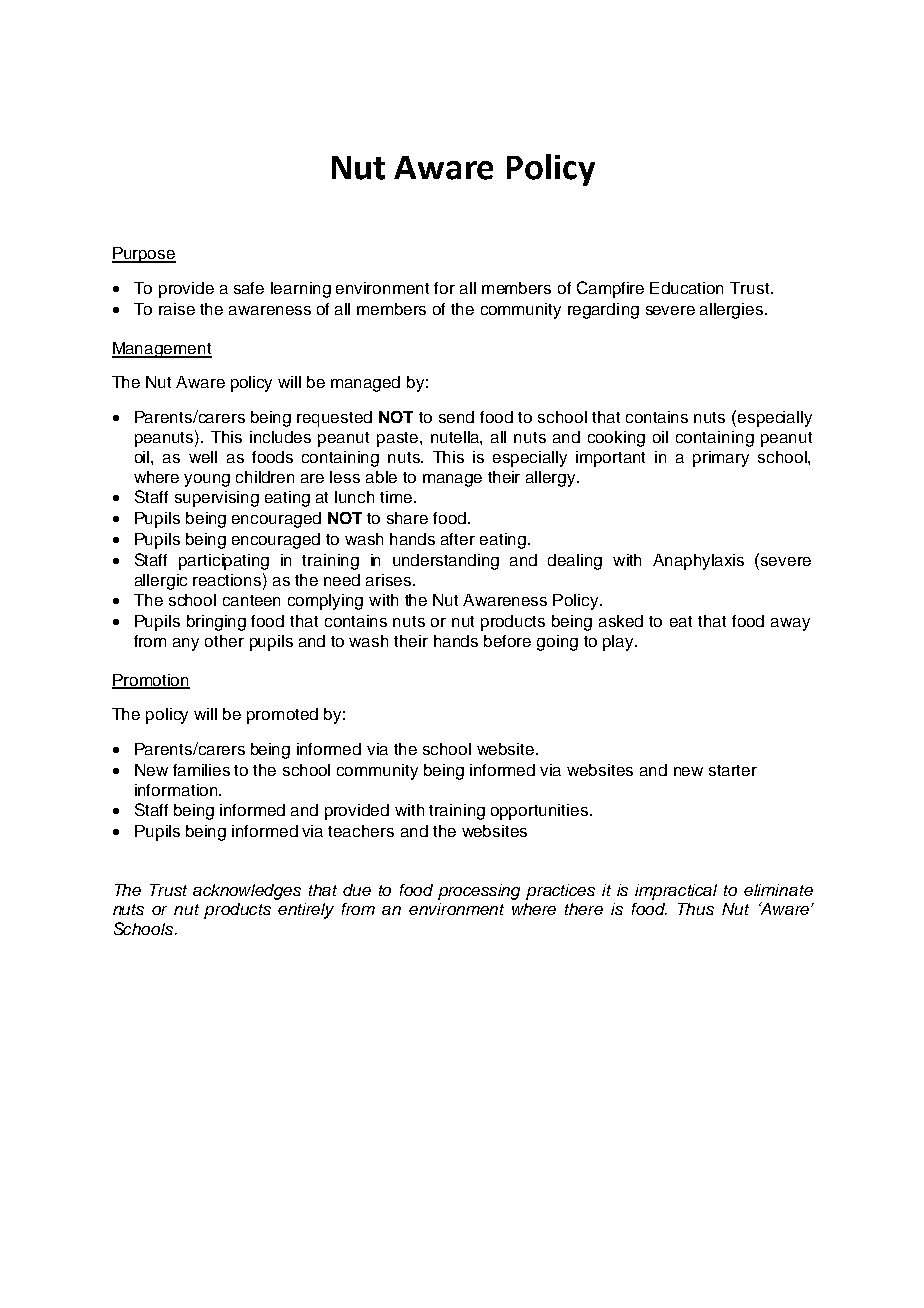 The image size is (924, 1308). Describe the element at coordinates (721, 459) in the image. I see `primary` at that location.
